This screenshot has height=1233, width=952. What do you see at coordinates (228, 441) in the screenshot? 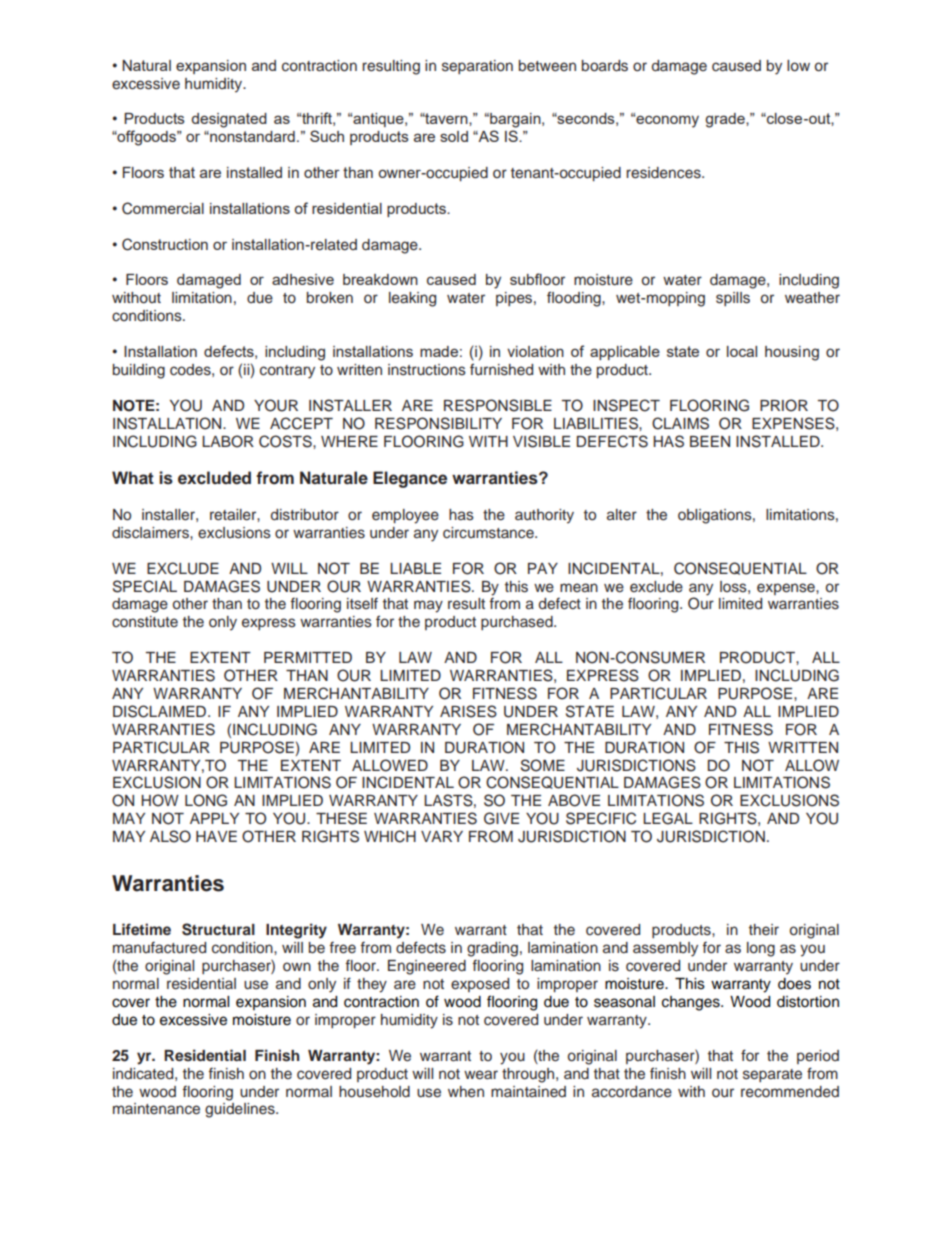
I see `LABOR` at bounding box center [228, 441].
